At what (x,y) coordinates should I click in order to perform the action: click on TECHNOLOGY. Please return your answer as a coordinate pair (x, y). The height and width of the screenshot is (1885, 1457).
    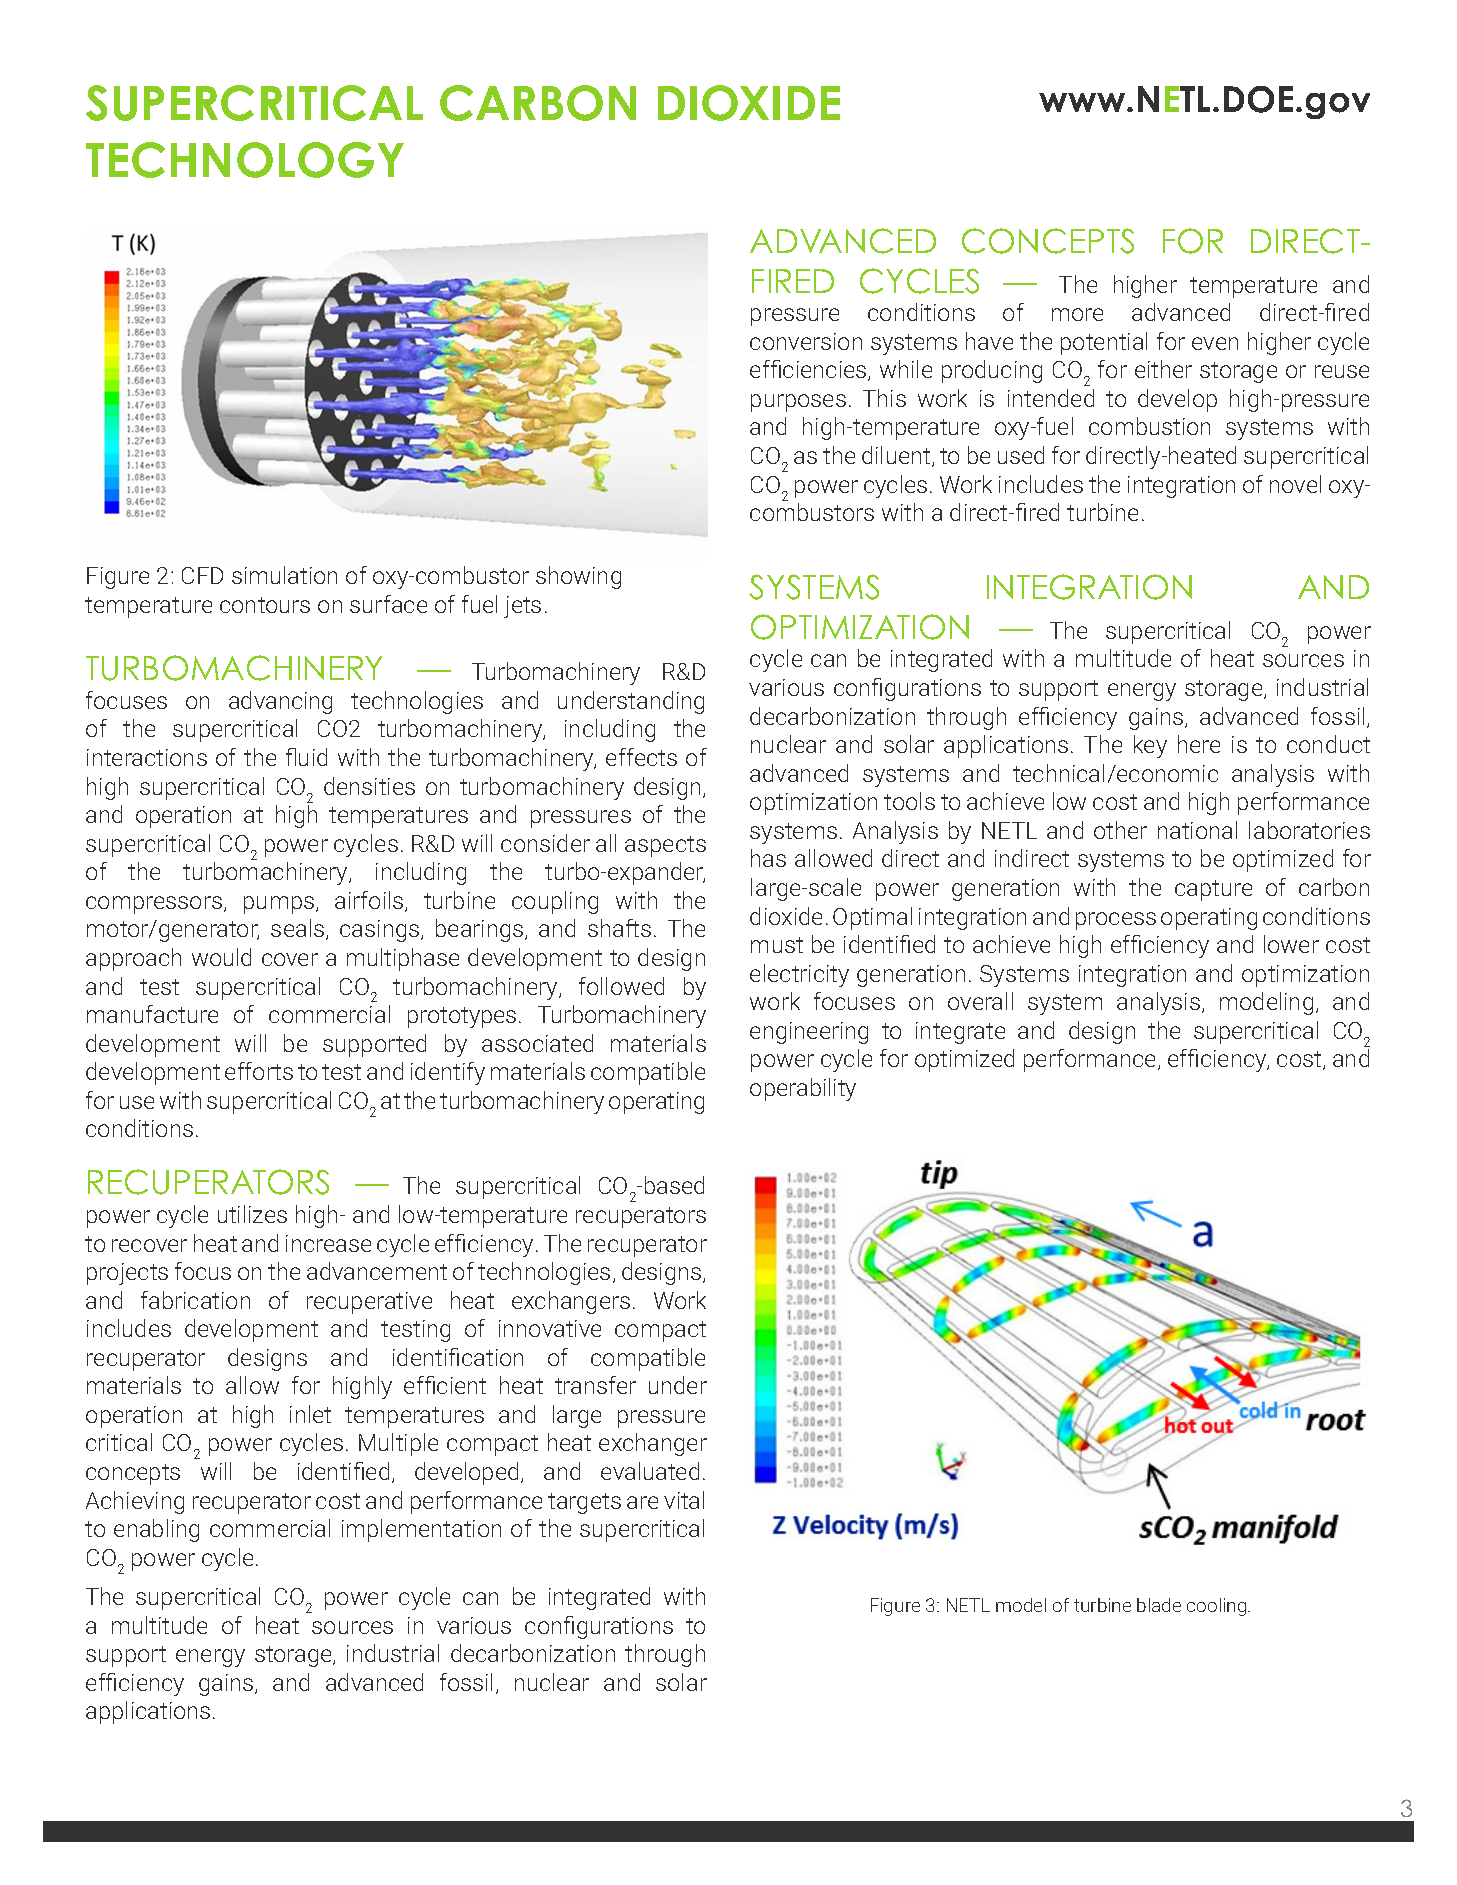
    Looking at the image, I should click on (245, 160).
